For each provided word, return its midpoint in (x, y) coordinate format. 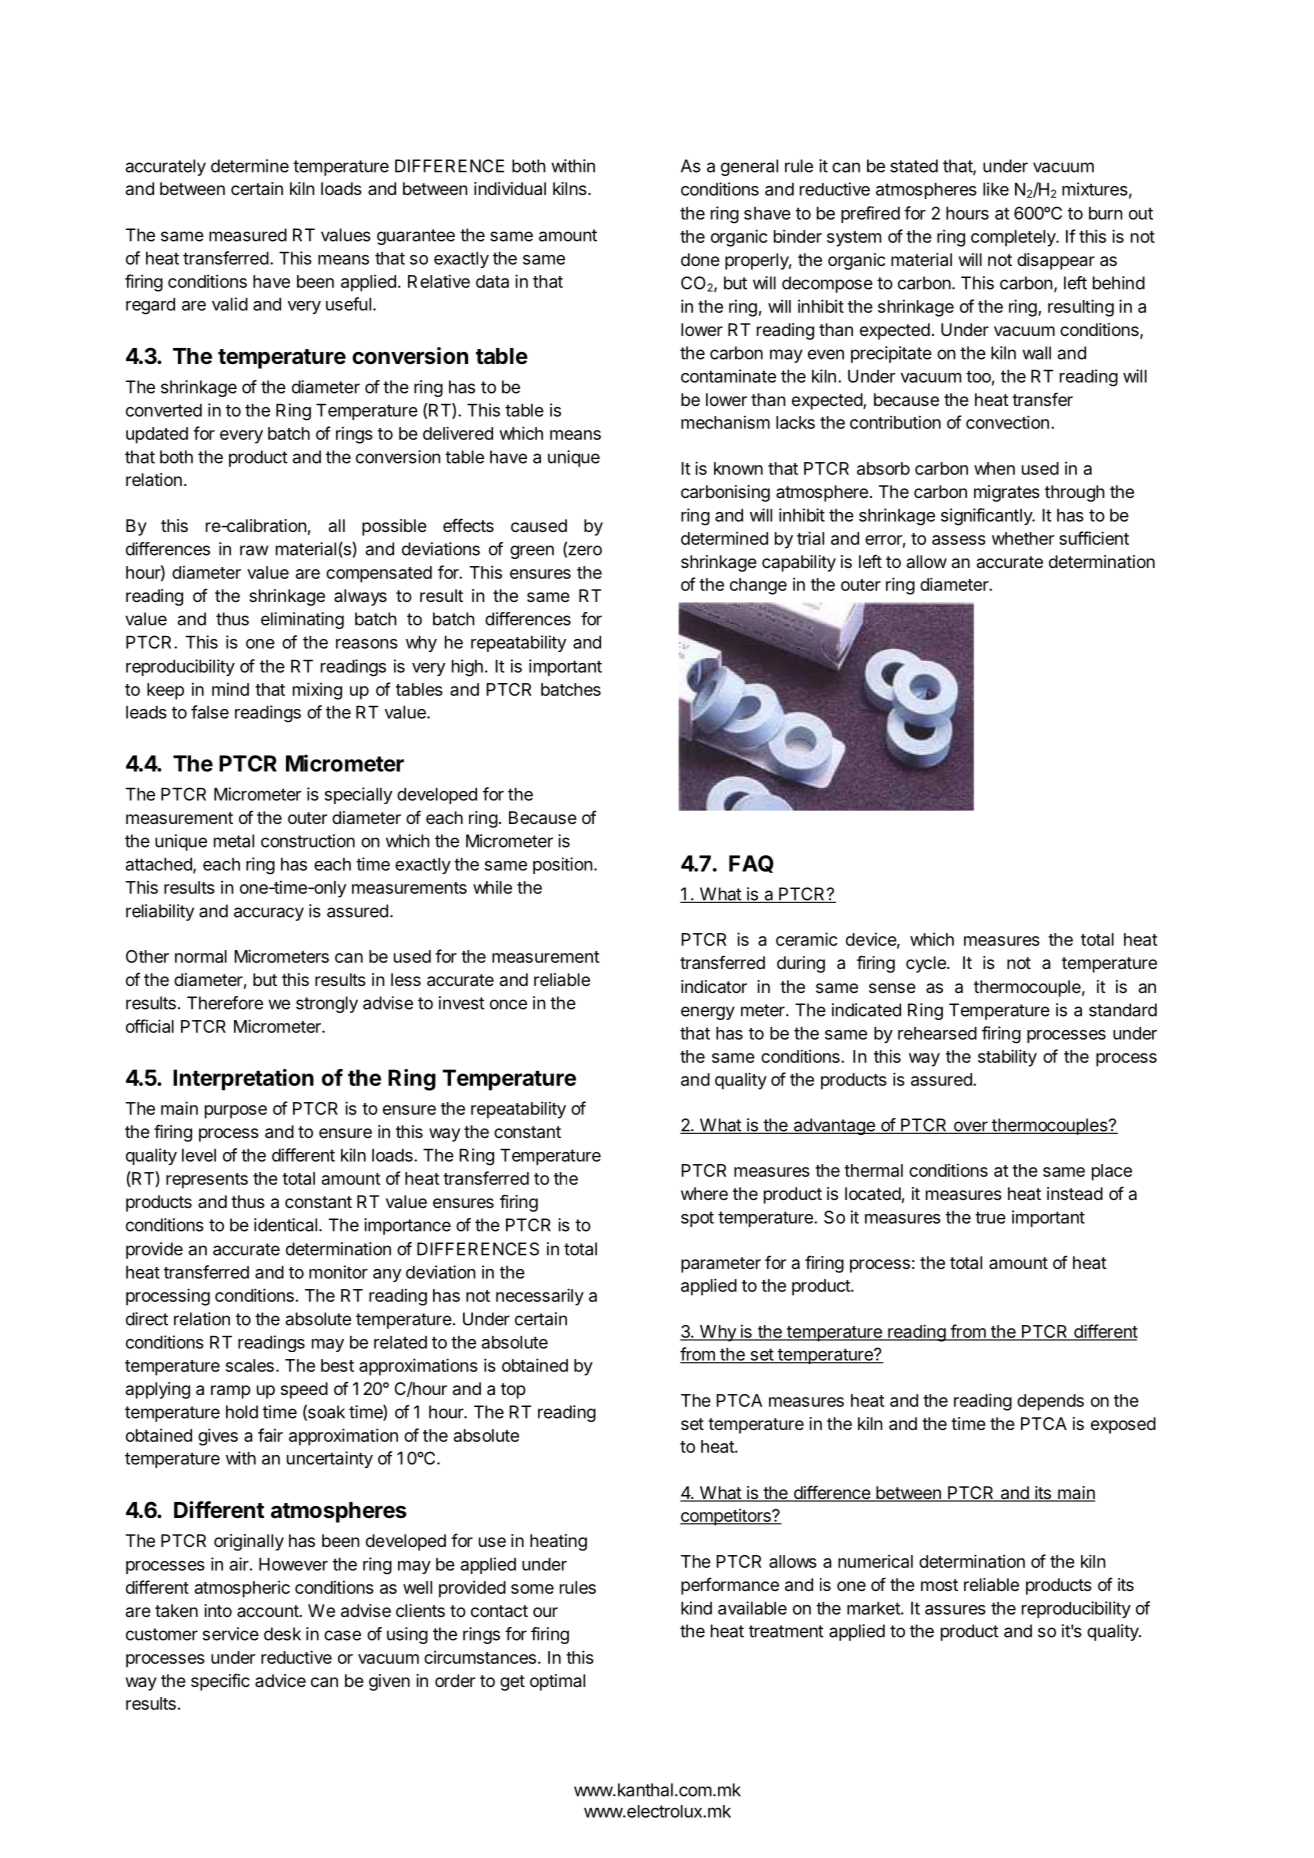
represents (207, 1181)
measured (248, 235)
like (996, 189)
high (467, 668)
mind (230, 689)
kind (696, 1608)
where (704, 1193)
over (970, 1127)
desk (282, 1634)
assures (955, 1610)
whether (1023, 538)
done (700, 259)
